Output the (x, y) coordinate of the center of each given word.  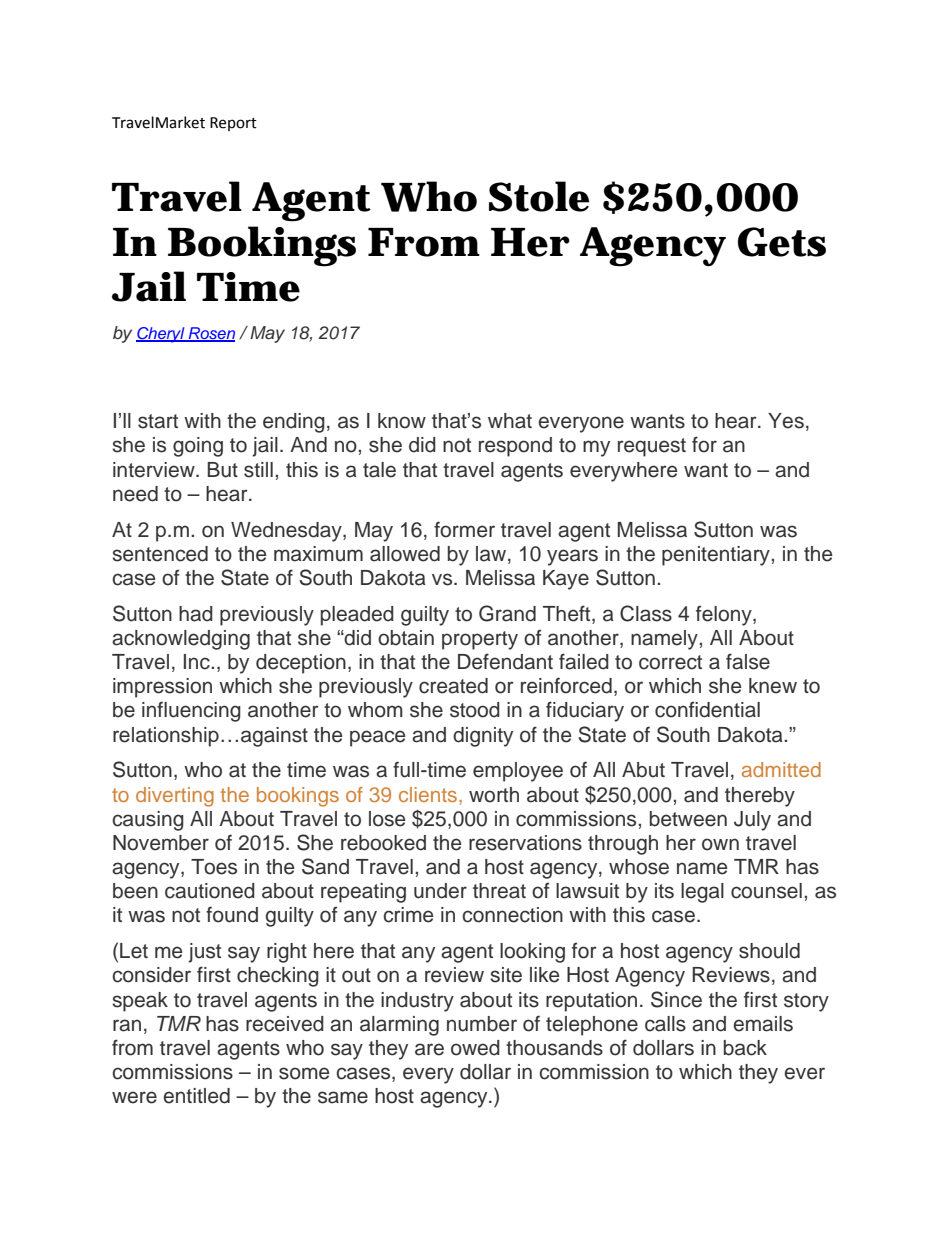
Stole (539, 196)
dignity (483, 737)
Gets (782, 242)
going (198, 447)
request (652, 447)
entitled (196, 1096)
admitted (781, 769)
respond (515, 447)
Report (233, 124)
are (429, 1049)
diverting (175, 797)
